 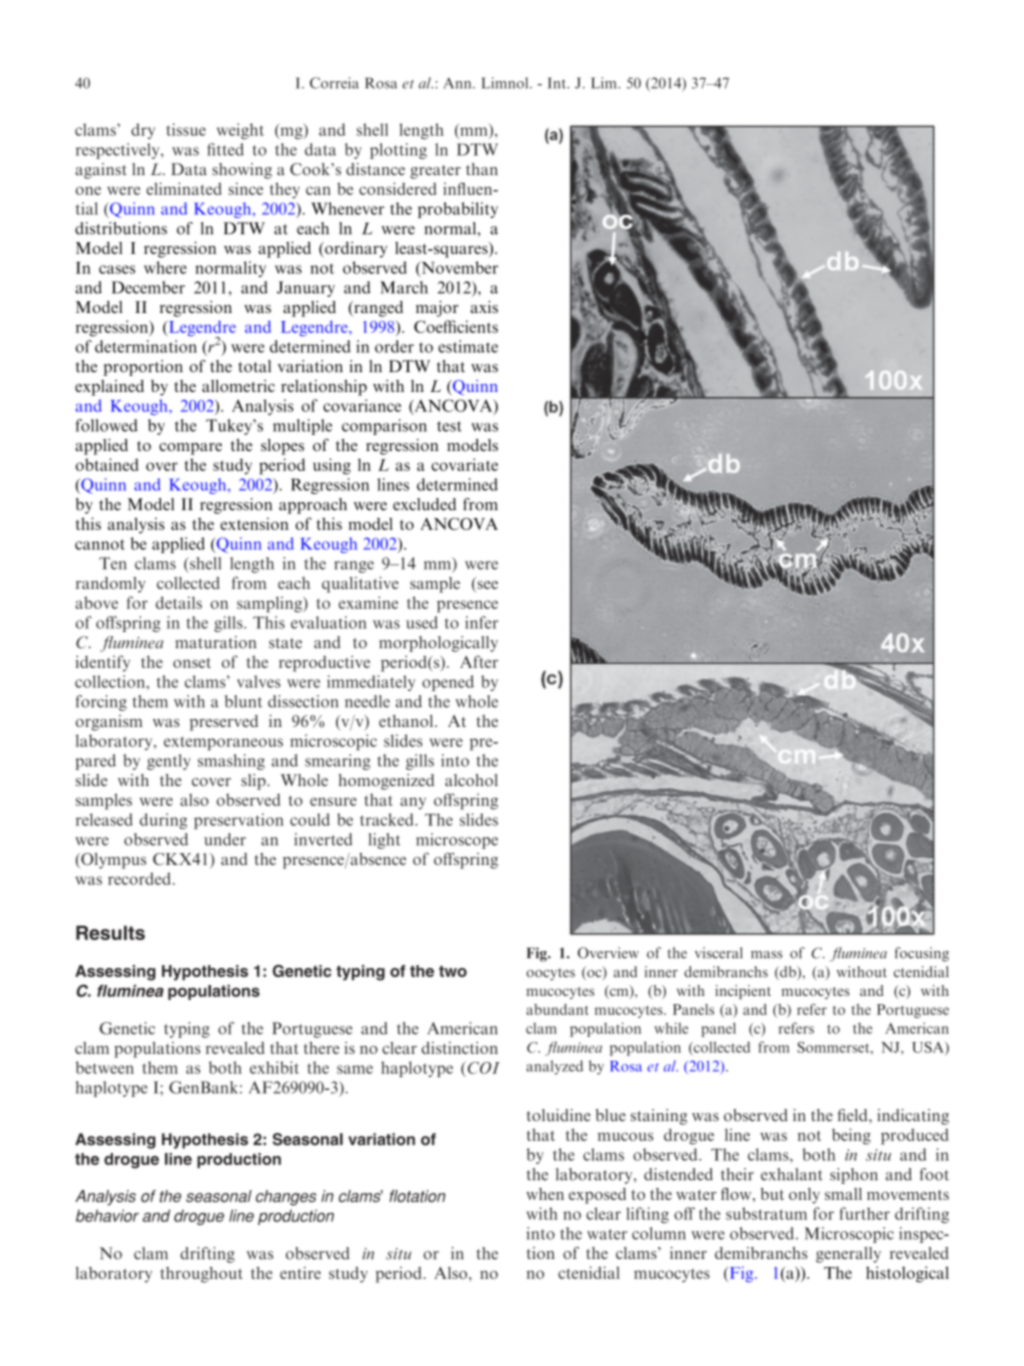 I want to click on light, so click(x=384, y=841).
